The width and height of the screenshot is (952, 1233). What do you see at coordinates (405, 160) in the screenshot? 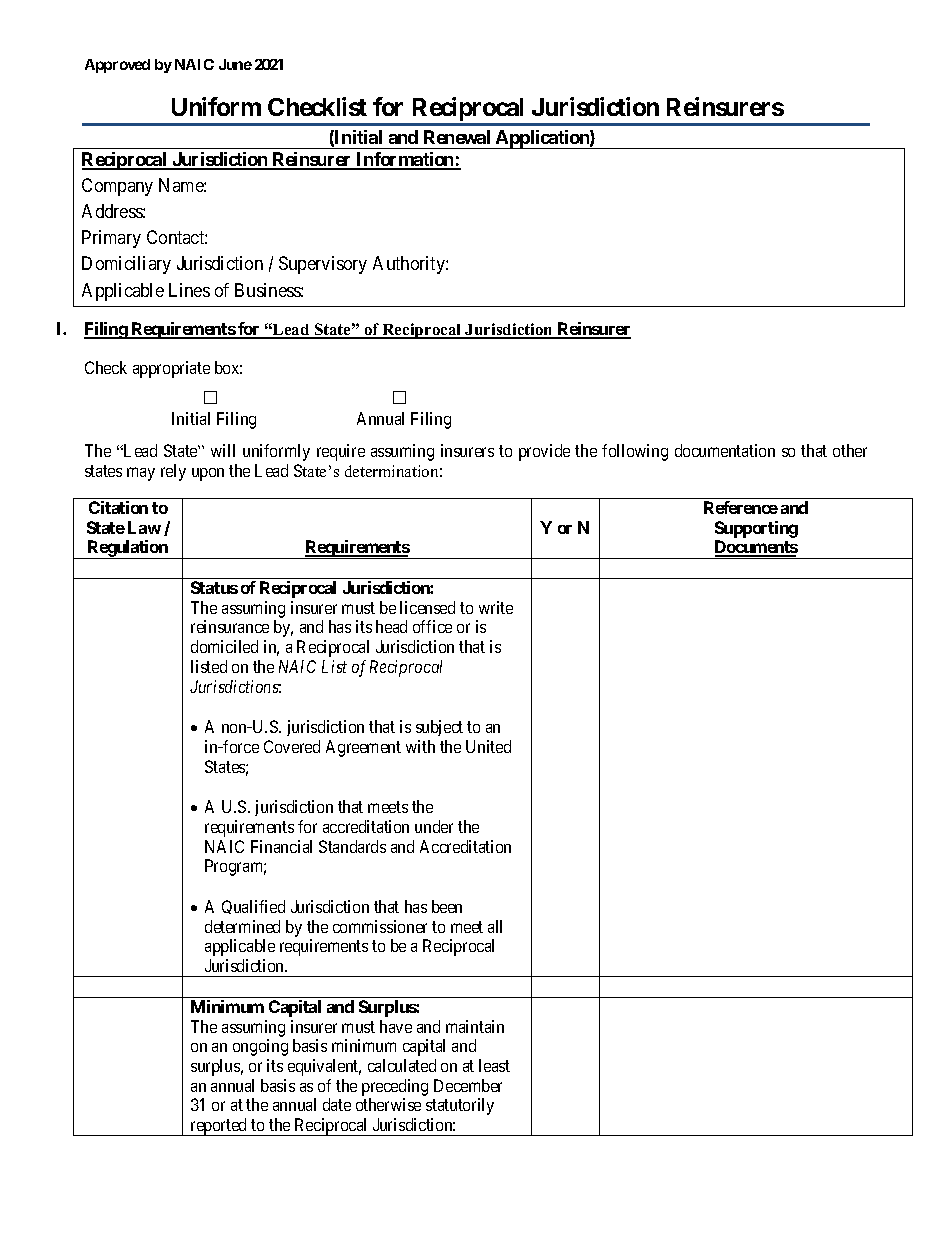
I see `Information` at bounding box center [405, 160].
